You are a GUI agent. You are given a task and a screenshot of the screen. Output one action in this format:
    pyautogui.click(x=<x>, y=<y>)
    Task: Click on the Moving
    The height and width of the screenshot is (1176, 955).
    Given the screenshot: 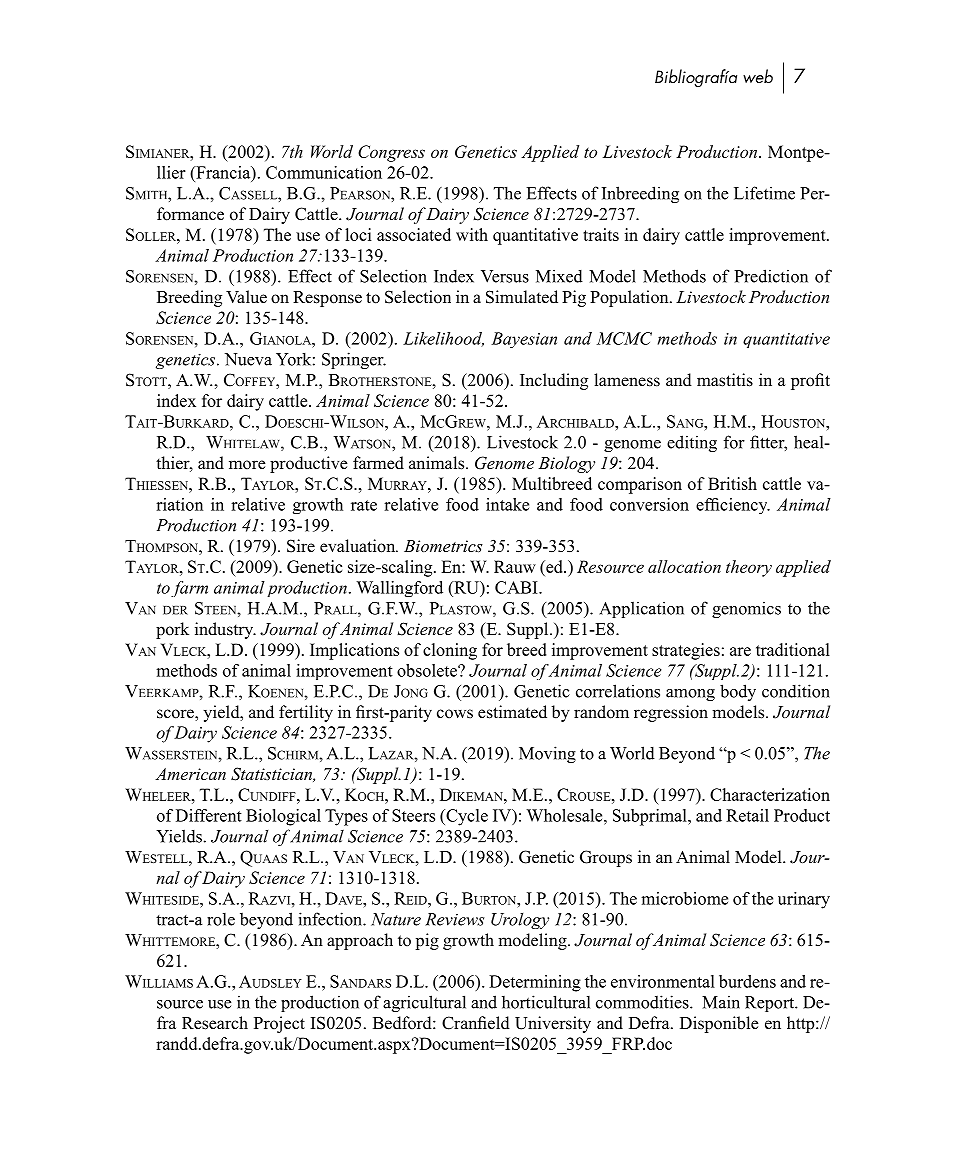 What is the action you would take?
    pyautogui.click(x=547, y=754)
